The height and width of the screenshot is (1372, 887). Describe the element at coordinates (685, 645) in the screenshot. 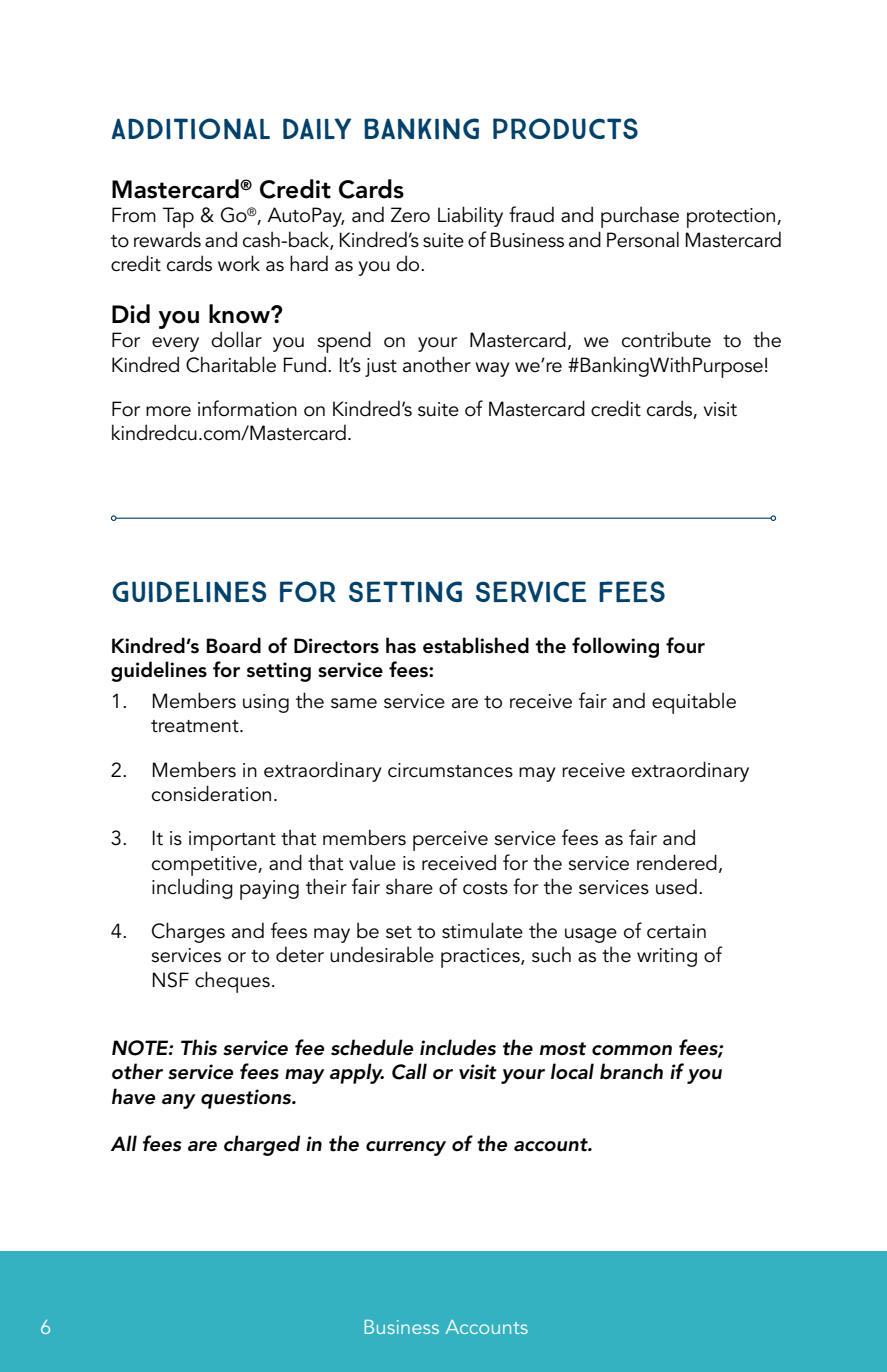

I see `four` at that location.
